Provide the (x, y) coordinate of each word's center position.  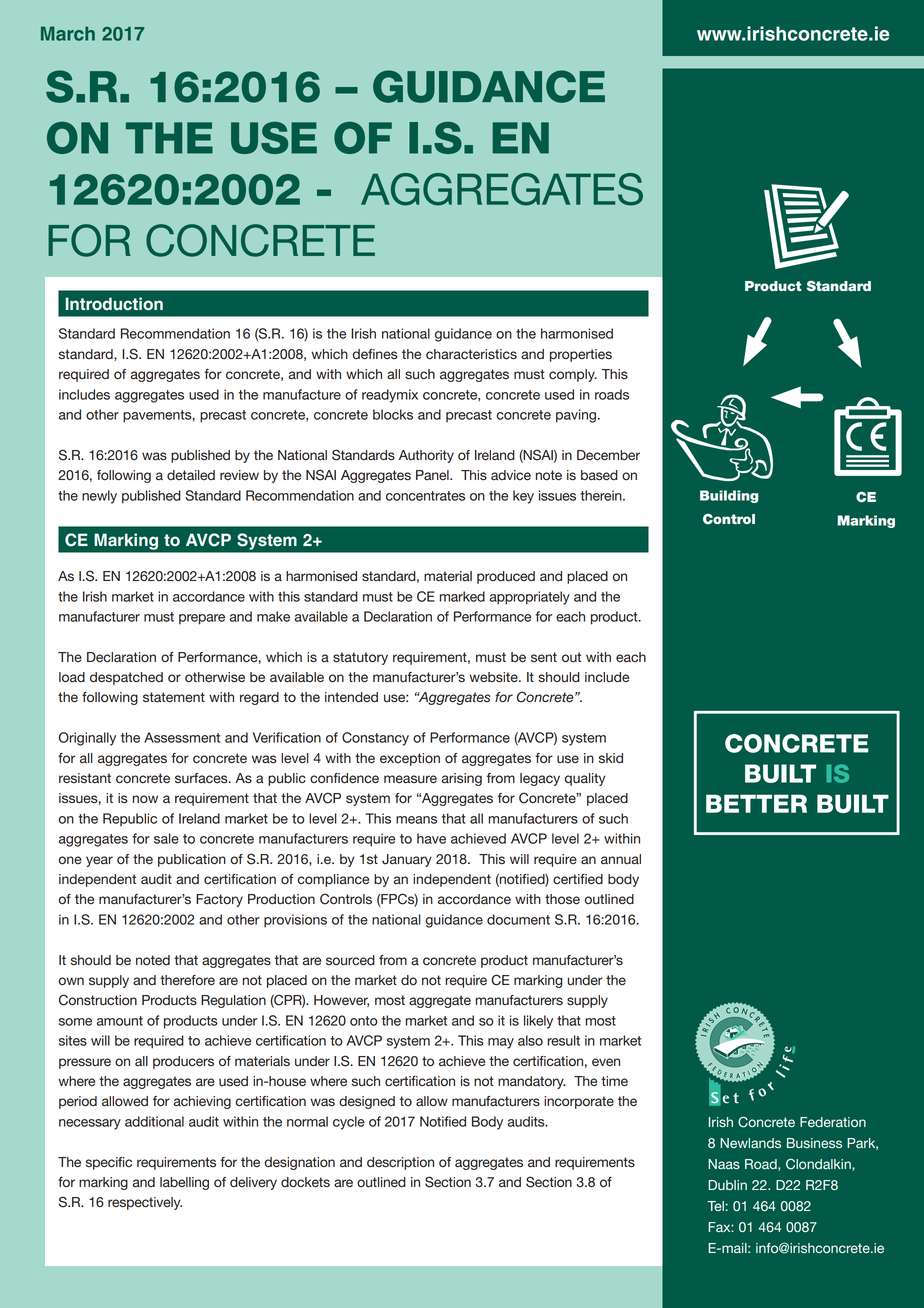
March (68, 33)
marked (462, 596)
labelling (184, 1183)
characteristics (471, 354)
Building (729, 496)
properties (581, 355)
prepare (202, 619)
